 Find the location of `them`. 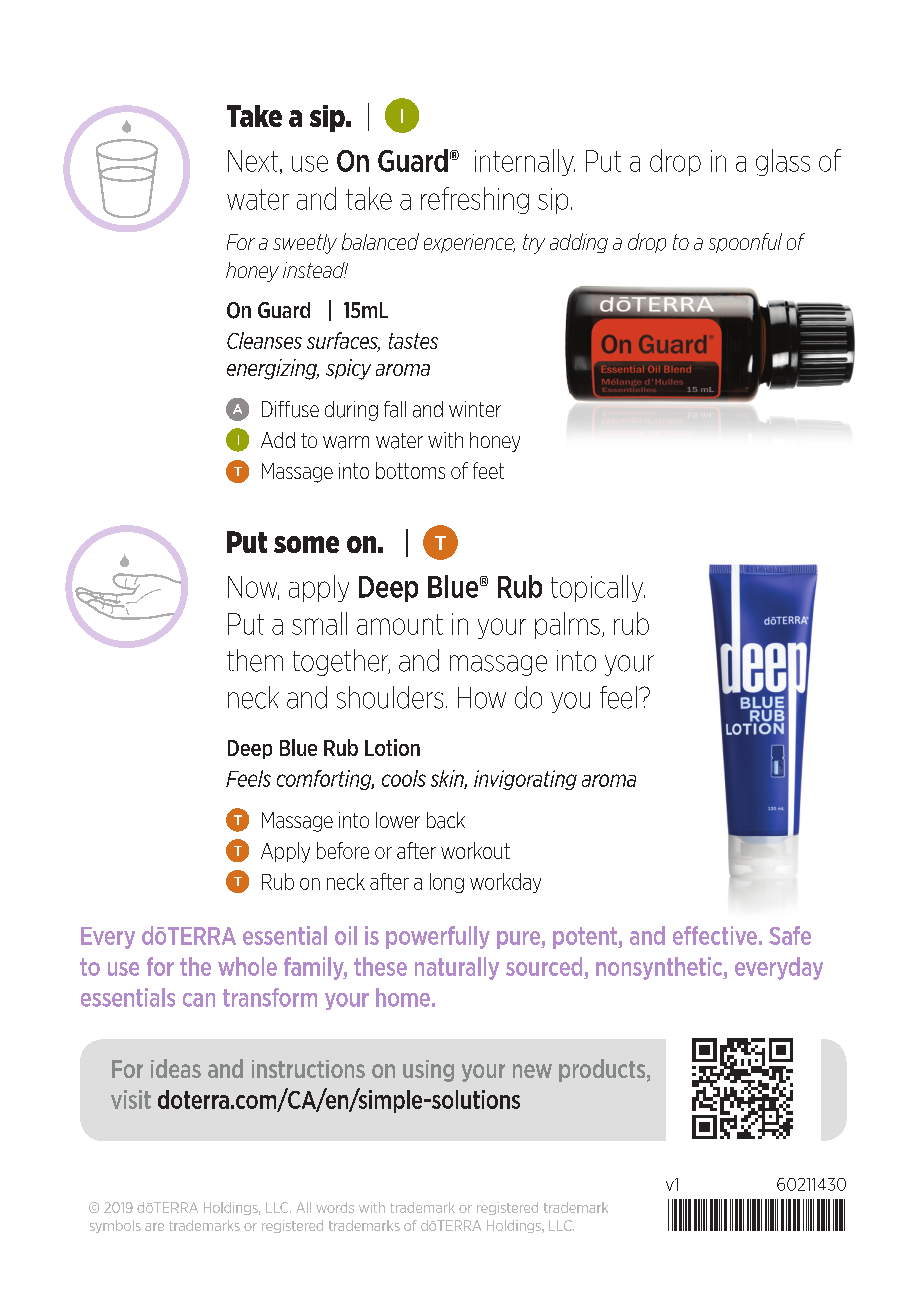

them is located at coordinates (255, 660).
